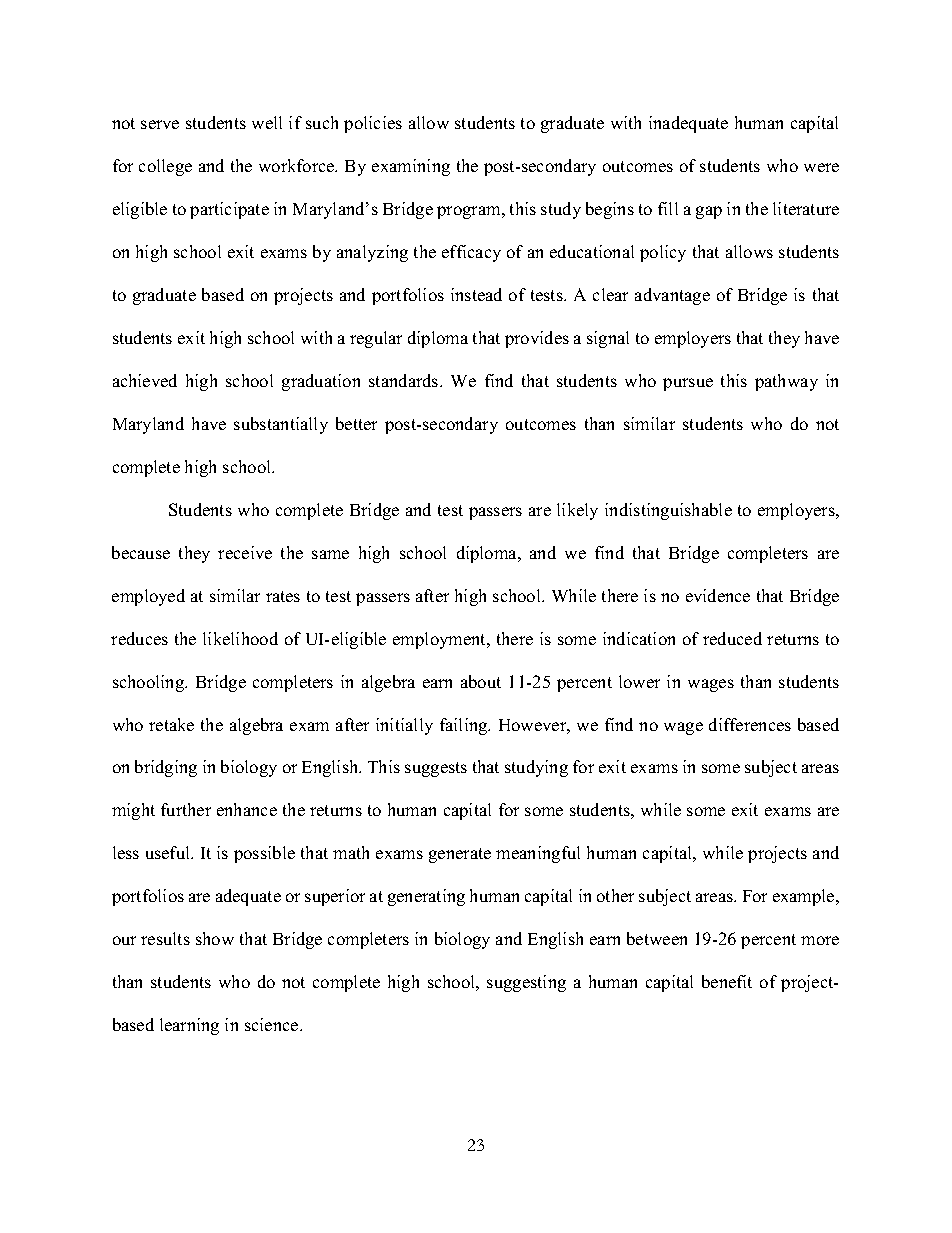 This screenshot has width=952, height=1233. I want to click on were, so click(821, 167).
